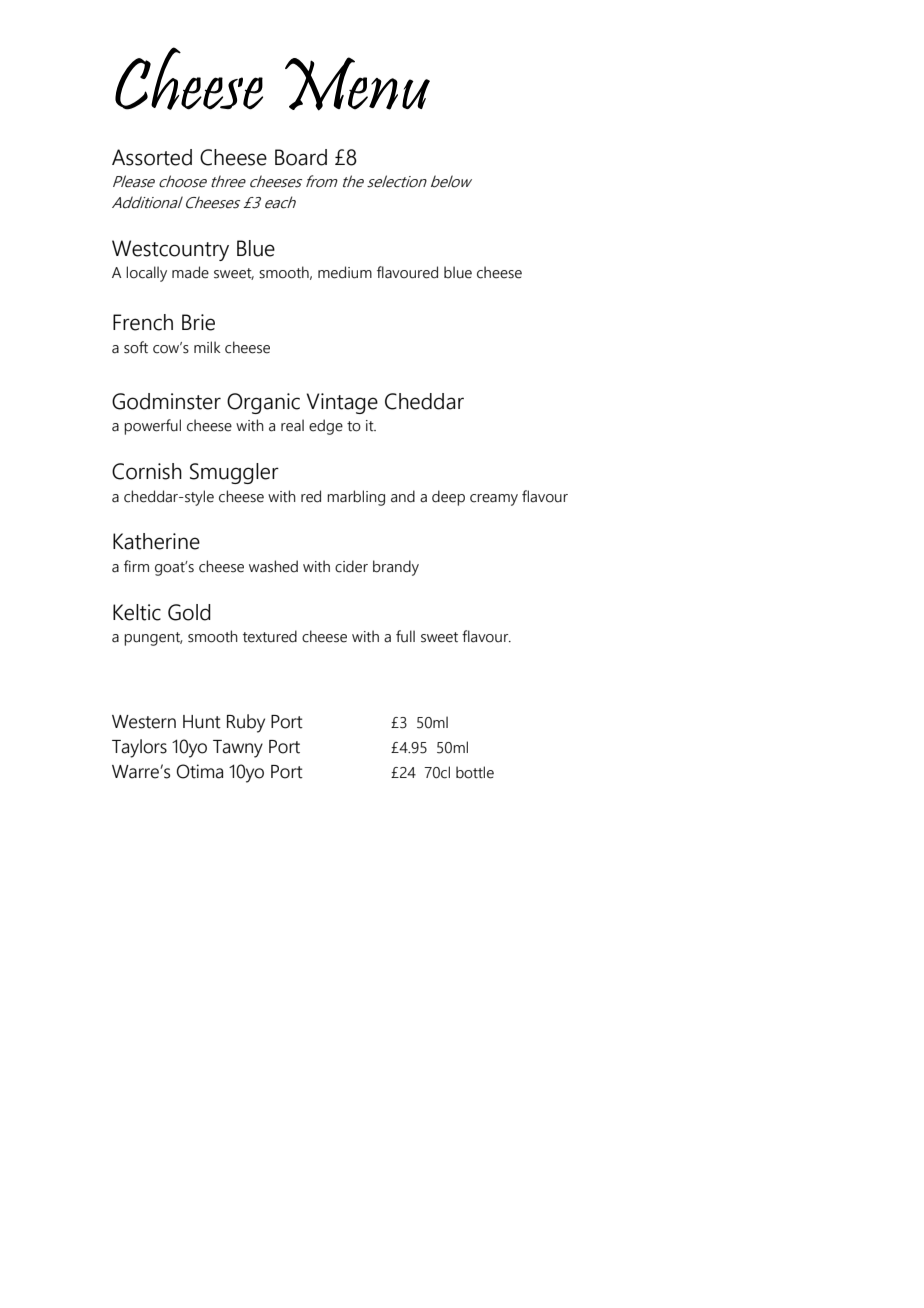 The width and height of the document is (924, 1308). Describe the element at coordinates (301, 157) in the document. I see `Board` at that location.
